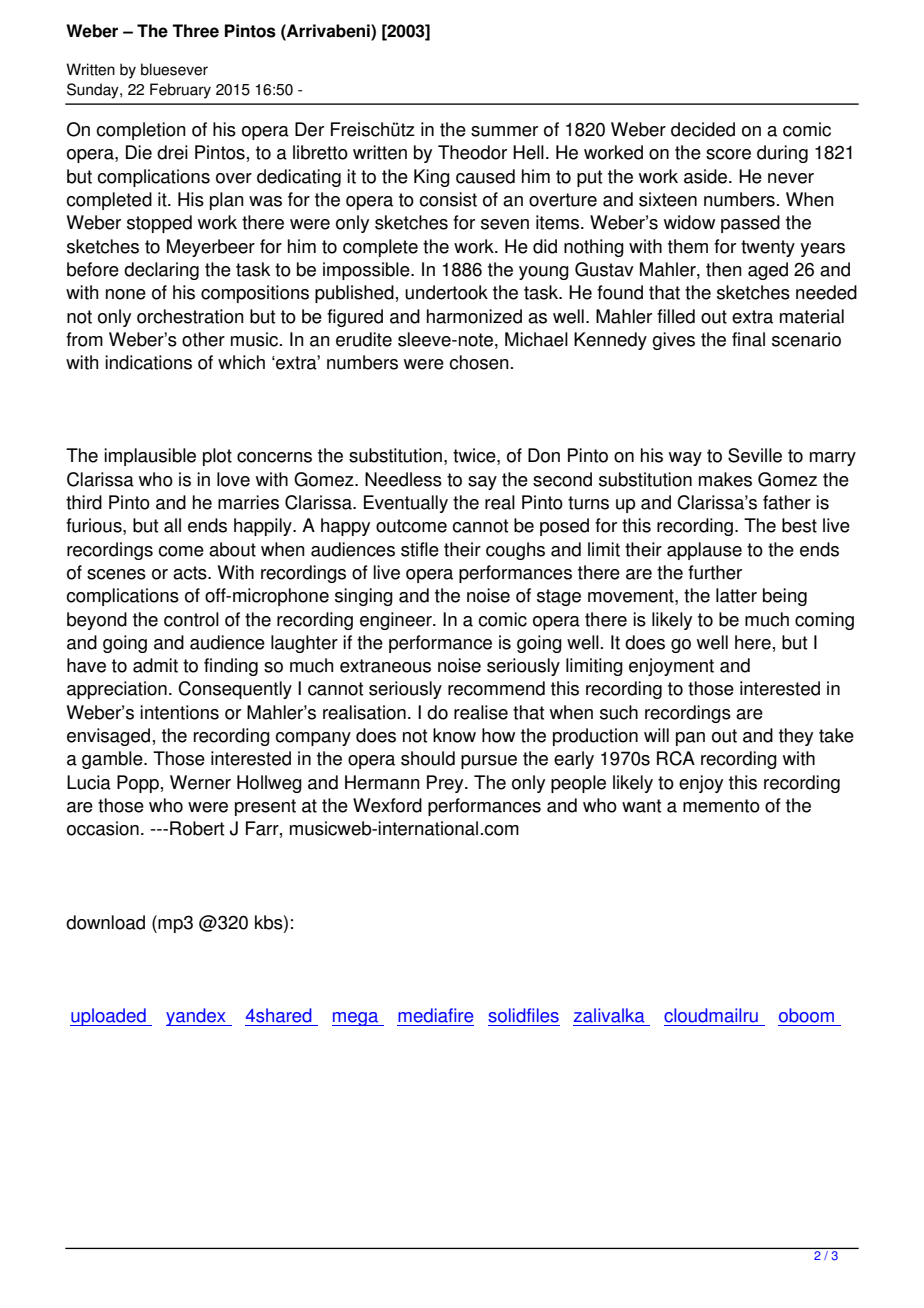  I want to click on yandex, so click(197, 1017).
